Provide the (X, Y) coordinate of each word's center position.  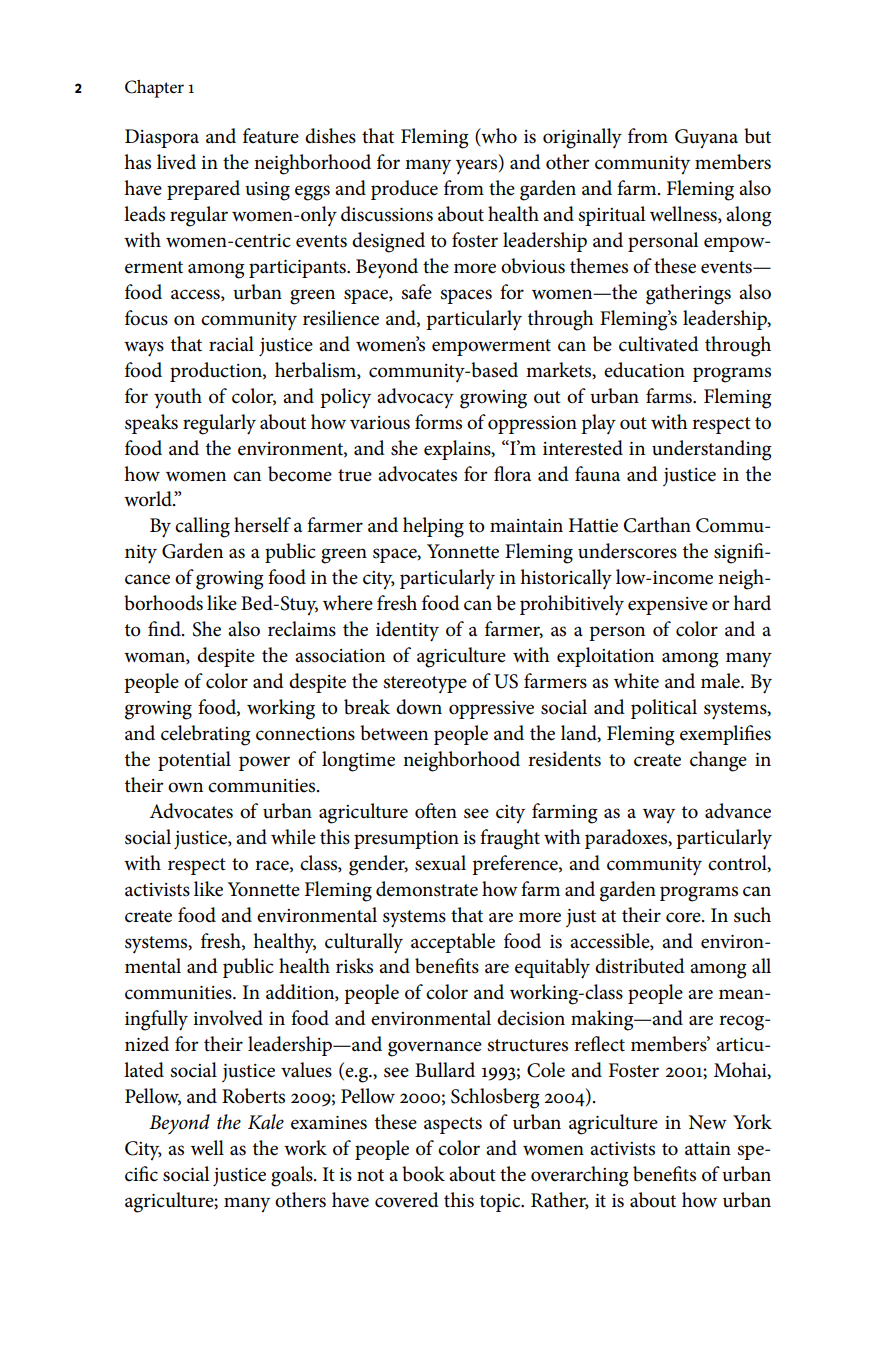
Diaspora (162, 138)
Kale (266, 1122)
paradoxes (627, 839)
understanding (712, 450)
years (477, 167)
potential (194, 761)
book (423, 1174)
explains (458, 450)
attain (708, 1149)
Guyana (706, 138)
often (436, 811)
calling (202, 527)
